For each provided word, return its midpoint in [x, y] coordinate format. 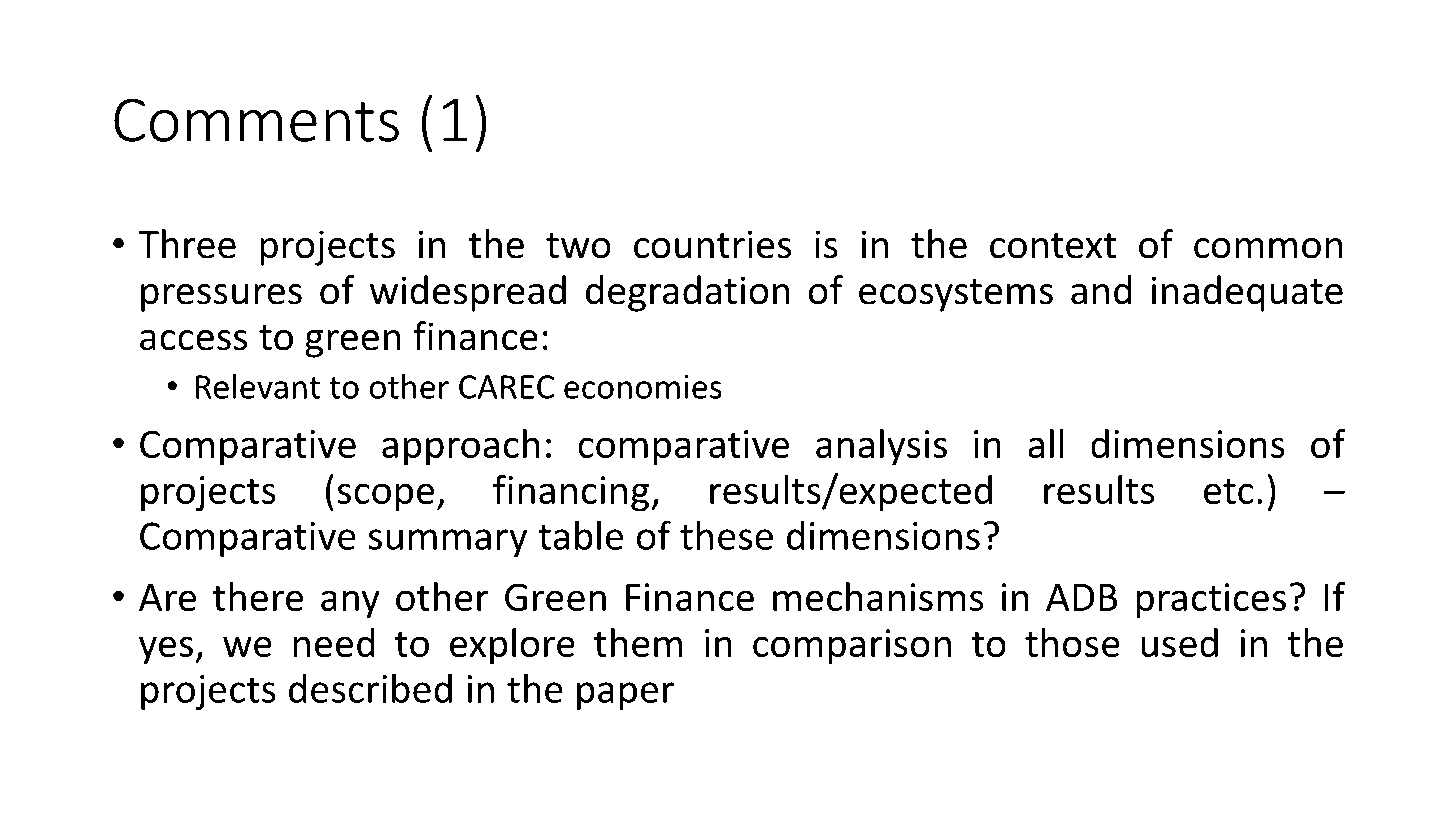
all [1046, 443]
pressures [221, 298]
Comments [256, 120]
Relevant [258, 386]
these [726, 535]
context [1053, 246]
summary [447, 543]
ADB [1081, 597]
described [370, 688]
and [1101, 290]
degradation [688, 293]
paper [625, 696]
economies [643, 387]
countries [712, 244]
